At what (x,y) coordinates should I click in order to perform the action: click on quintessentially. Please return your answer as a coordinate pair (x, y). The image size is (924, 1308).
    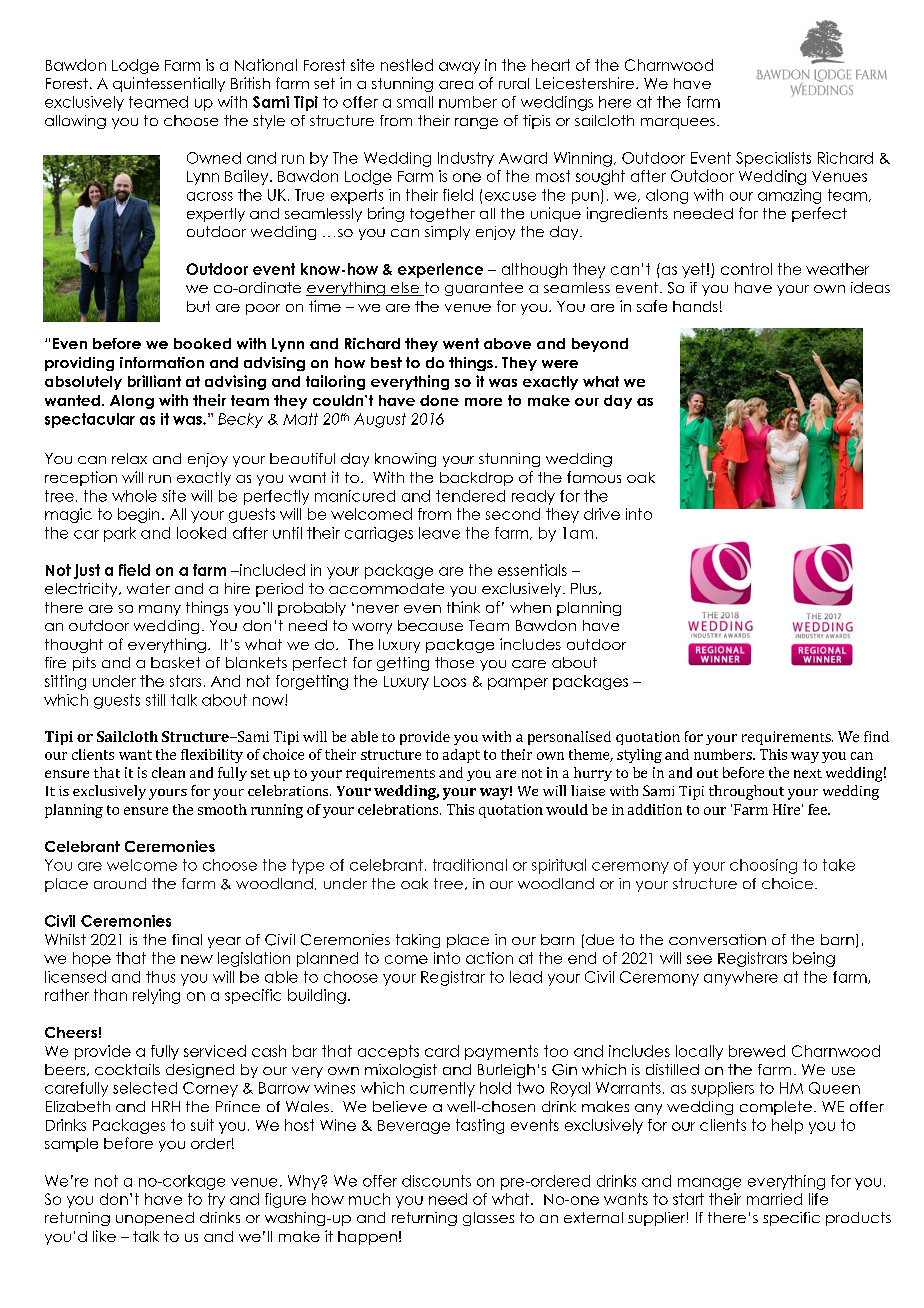
    Looking at the image, I should click on (169, 84).
